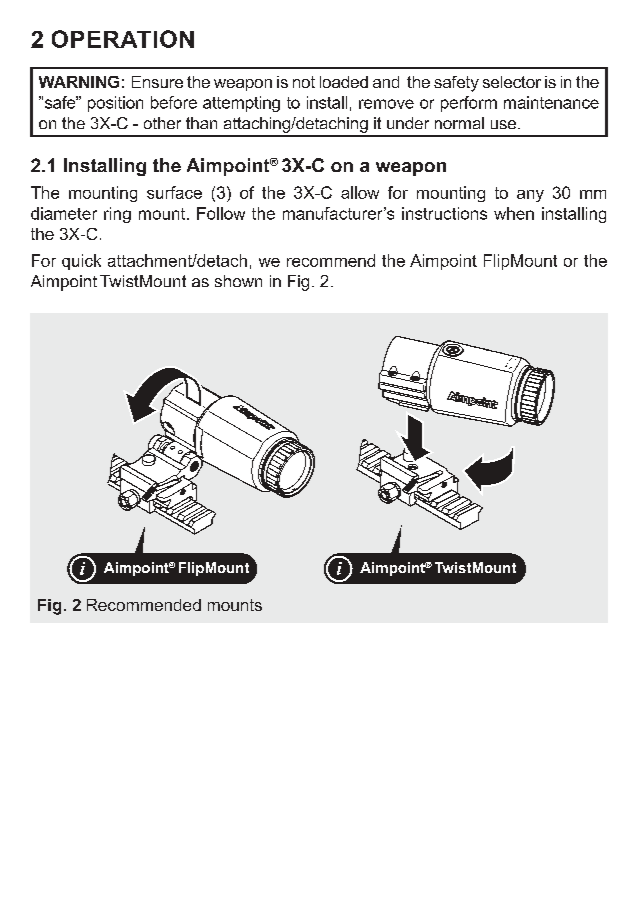 The height and width of the screenshot is (900, 638). What do you see at coordinates (81, 262) in the screenshot?
I see `quick` at bounding box center [81, 262].
